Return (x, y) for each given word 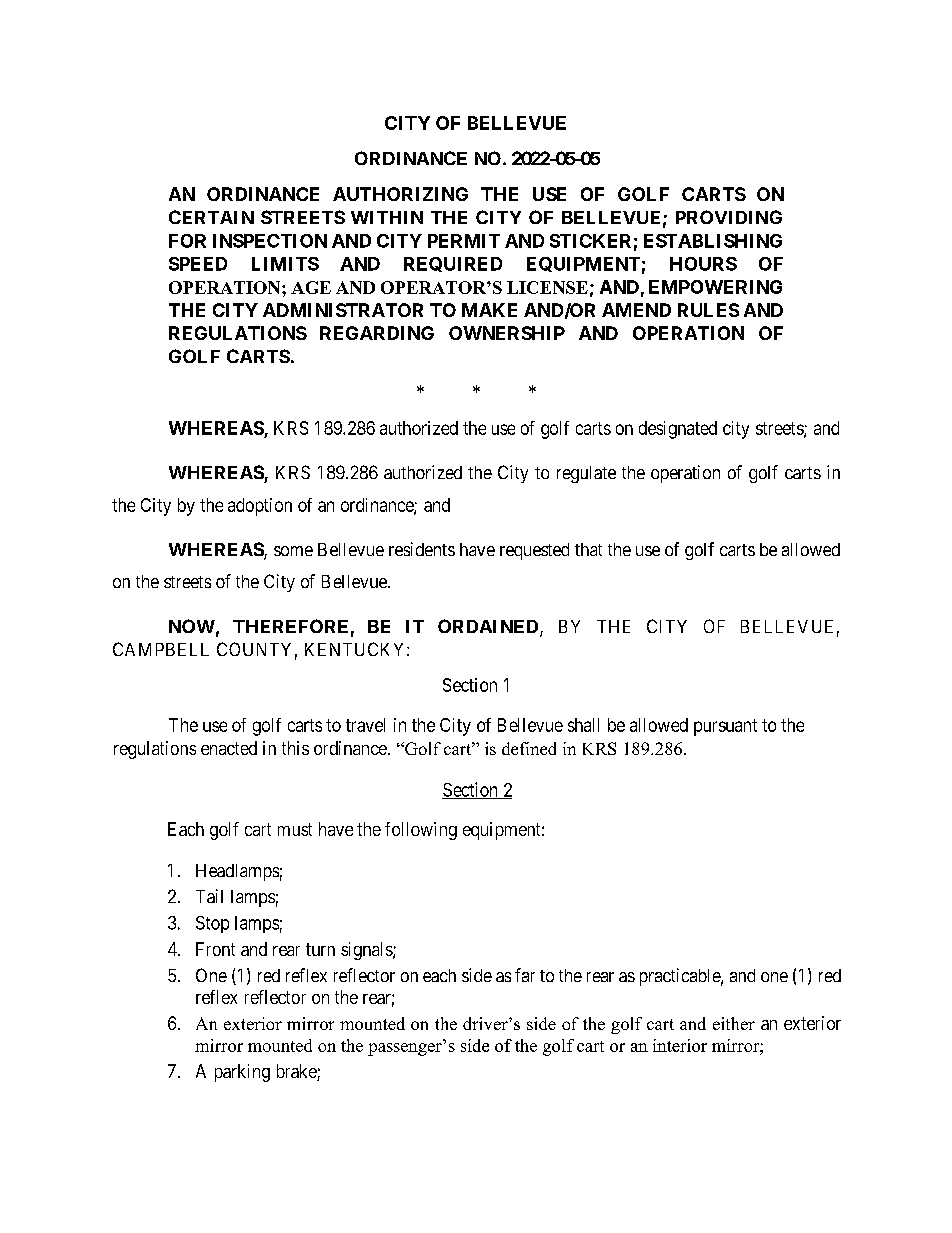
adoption (260, 507)
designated (678, 430)
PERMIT (464, 241)
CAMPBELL (161, 649)
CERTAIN (211, 217)
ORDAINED (489, 627)
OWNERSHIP (507, 333)
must (295, 829)
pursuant (725, 727)
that (588, 549)
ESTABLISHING (713, 241)
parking (242, 1073)
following (421, 831)
